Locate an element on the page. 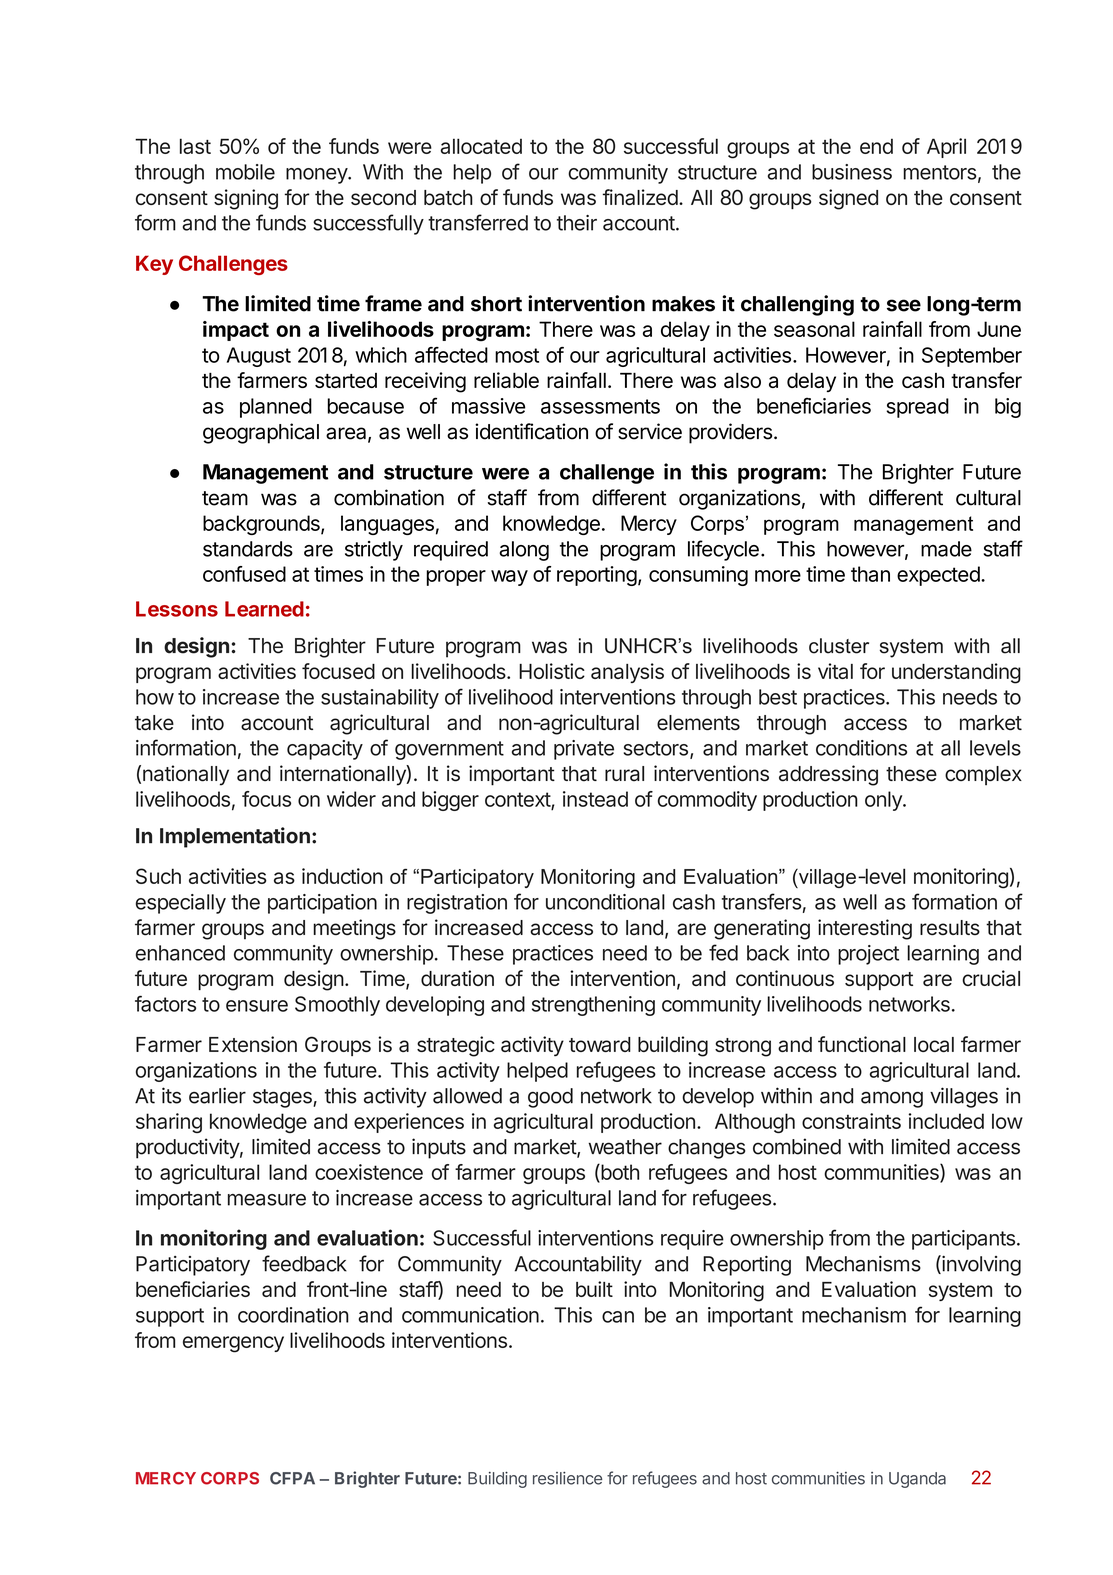 This image has height=1575, width=1113. identification is located at coordinates (531, 431).
